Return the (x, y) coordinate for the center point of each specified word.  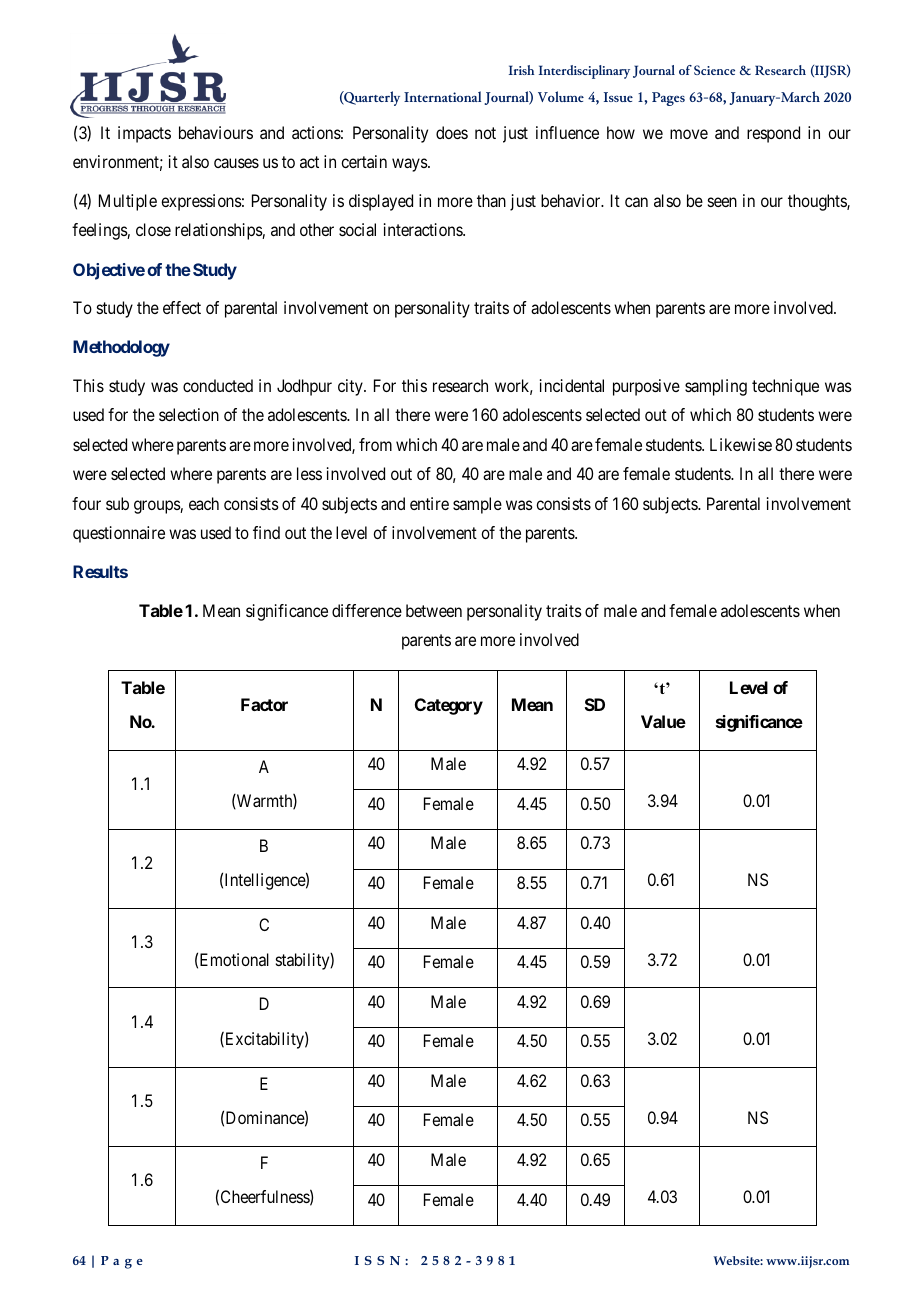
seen (722, 202)
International (442, 96)
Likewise (741, 444)
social (357, 229)
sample (477, 505)
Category (449, 706)
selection (189, 414)
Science (714, 70)
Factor (264, 704)
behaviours (216, 132)
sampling (716, 387)
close (153, 229)
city (351, 387)
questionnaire (119, 534)
